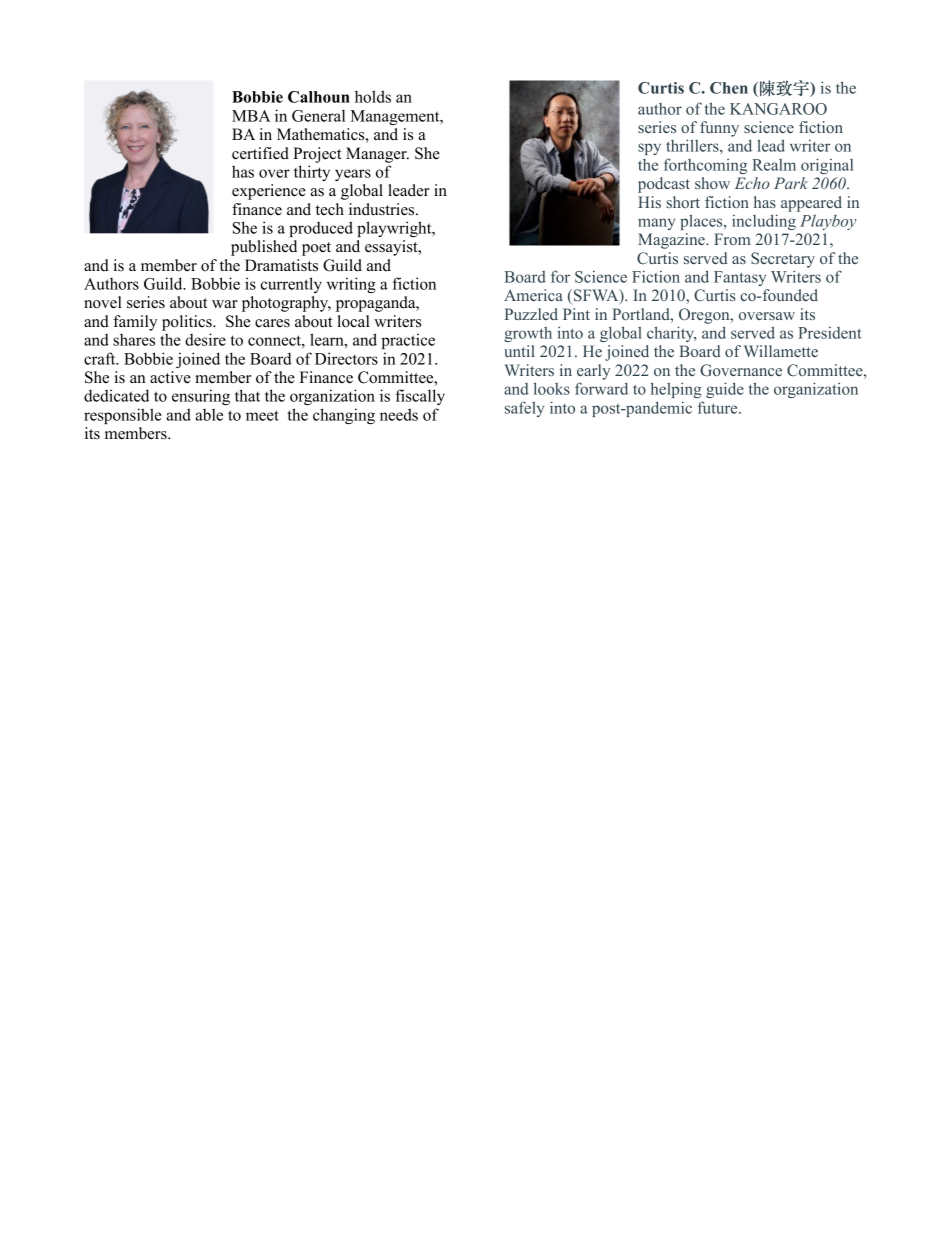 This page has height=1233, width=952. What do you see at coordinates (524, 409) in the page?
I see `safely` at bounding box center [524, 409].
